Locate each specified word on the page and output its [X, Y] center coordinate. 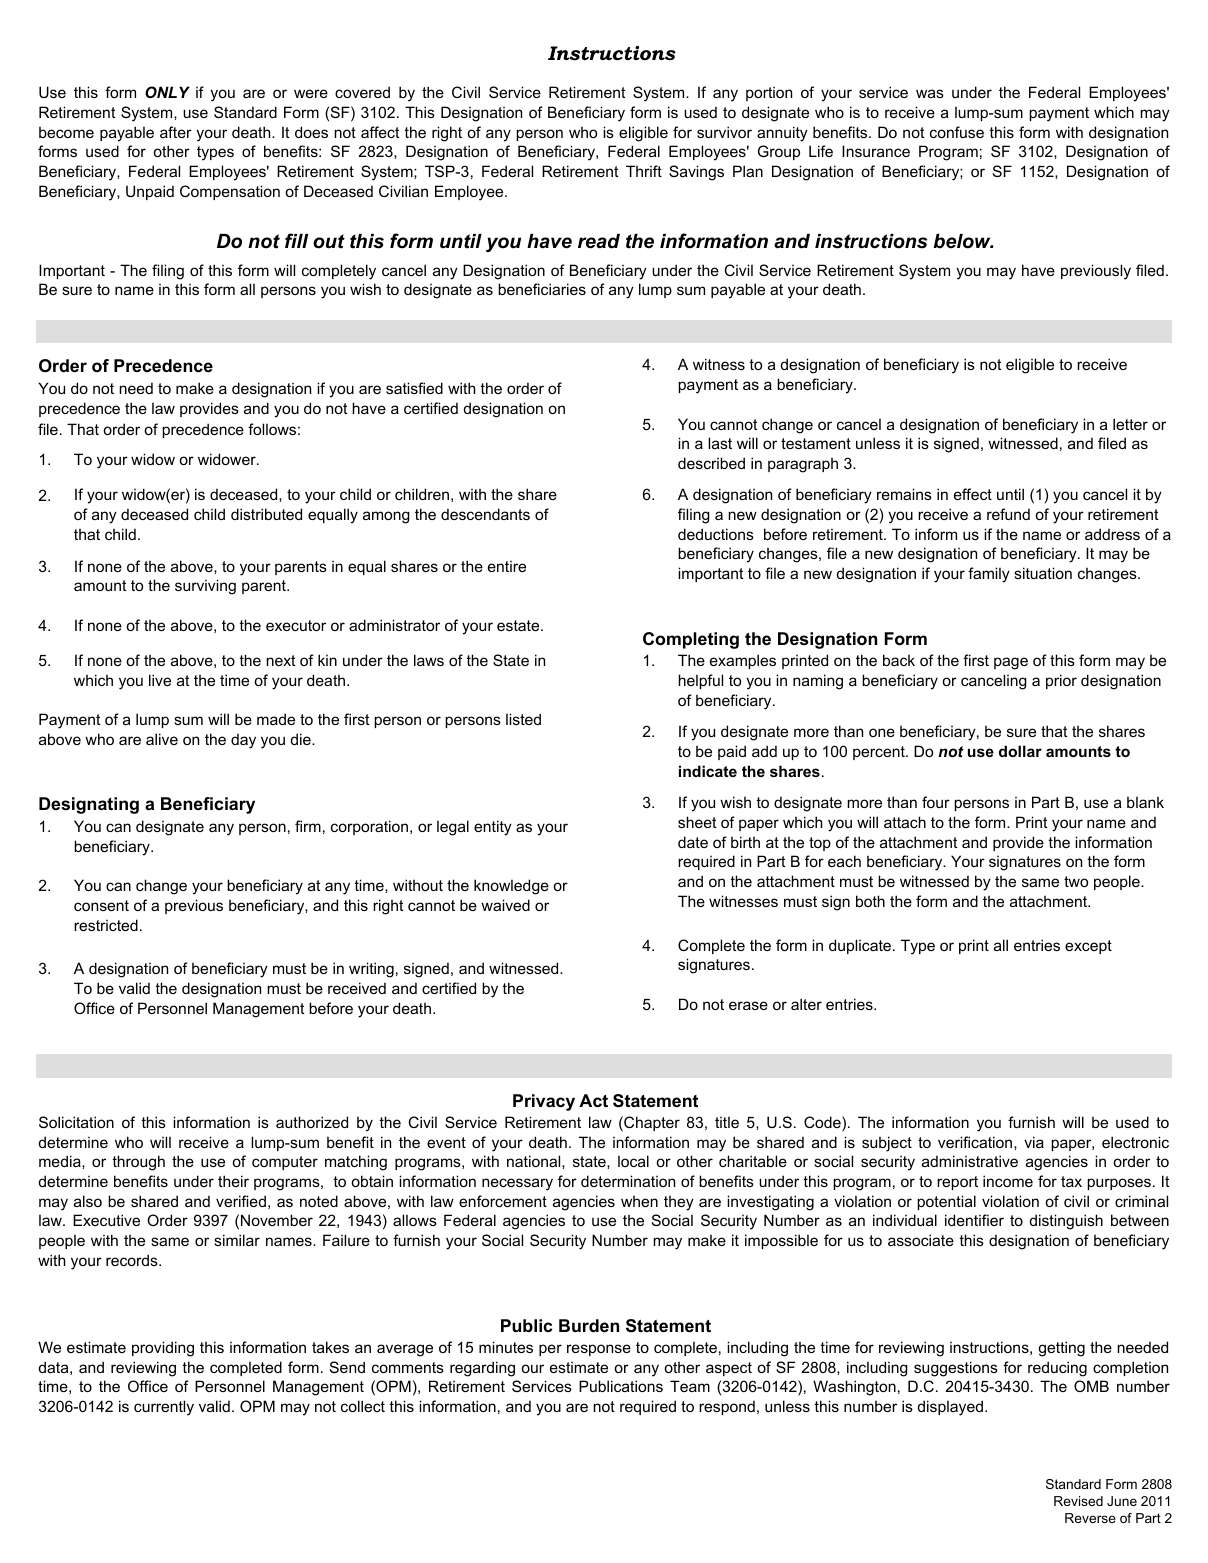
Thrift [644, 171]
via [1034, 1142]
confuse [957, 132]
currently [164, 1408]
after [176, 132]
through [138, 1163]
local [633, 1161]
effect [973, 494]
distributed [266, 514]
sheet [697, 822]
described [711, 463]
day [243, 741]
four [936, 802]
